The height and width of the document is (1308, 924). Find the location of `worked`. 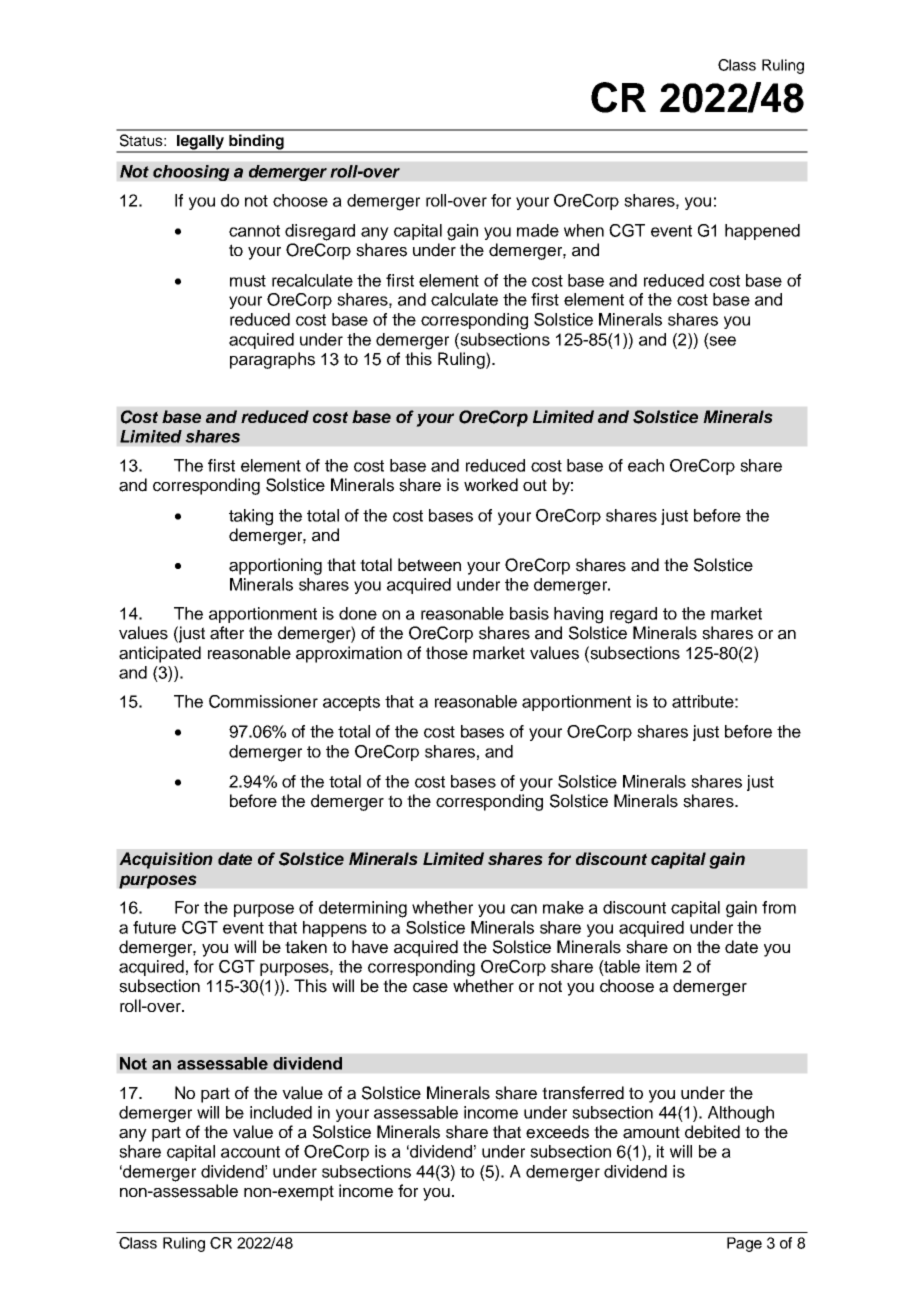

worked is located at coordinates (491, 485).
